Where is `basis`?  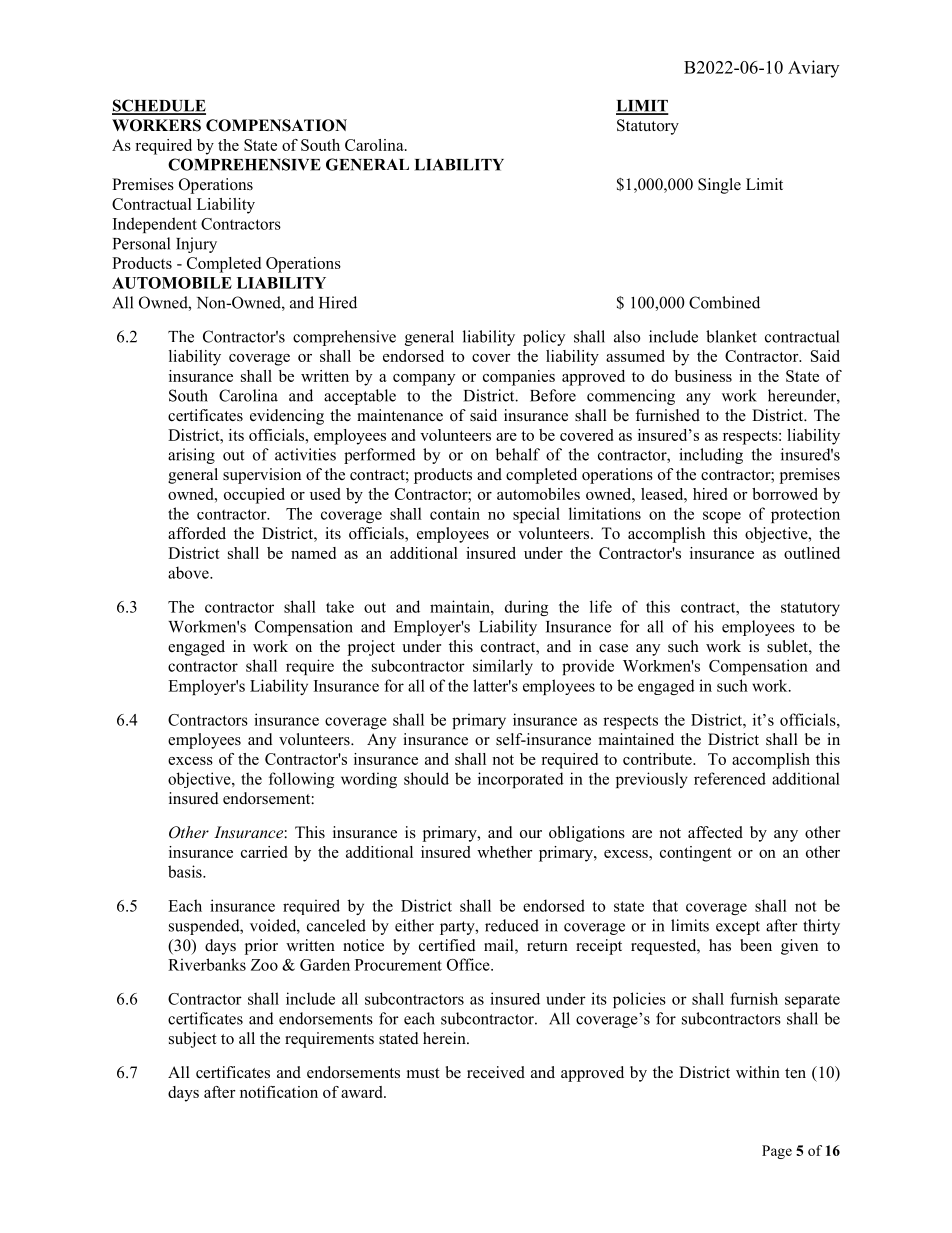
basis is located at coordinates (186, 871).
